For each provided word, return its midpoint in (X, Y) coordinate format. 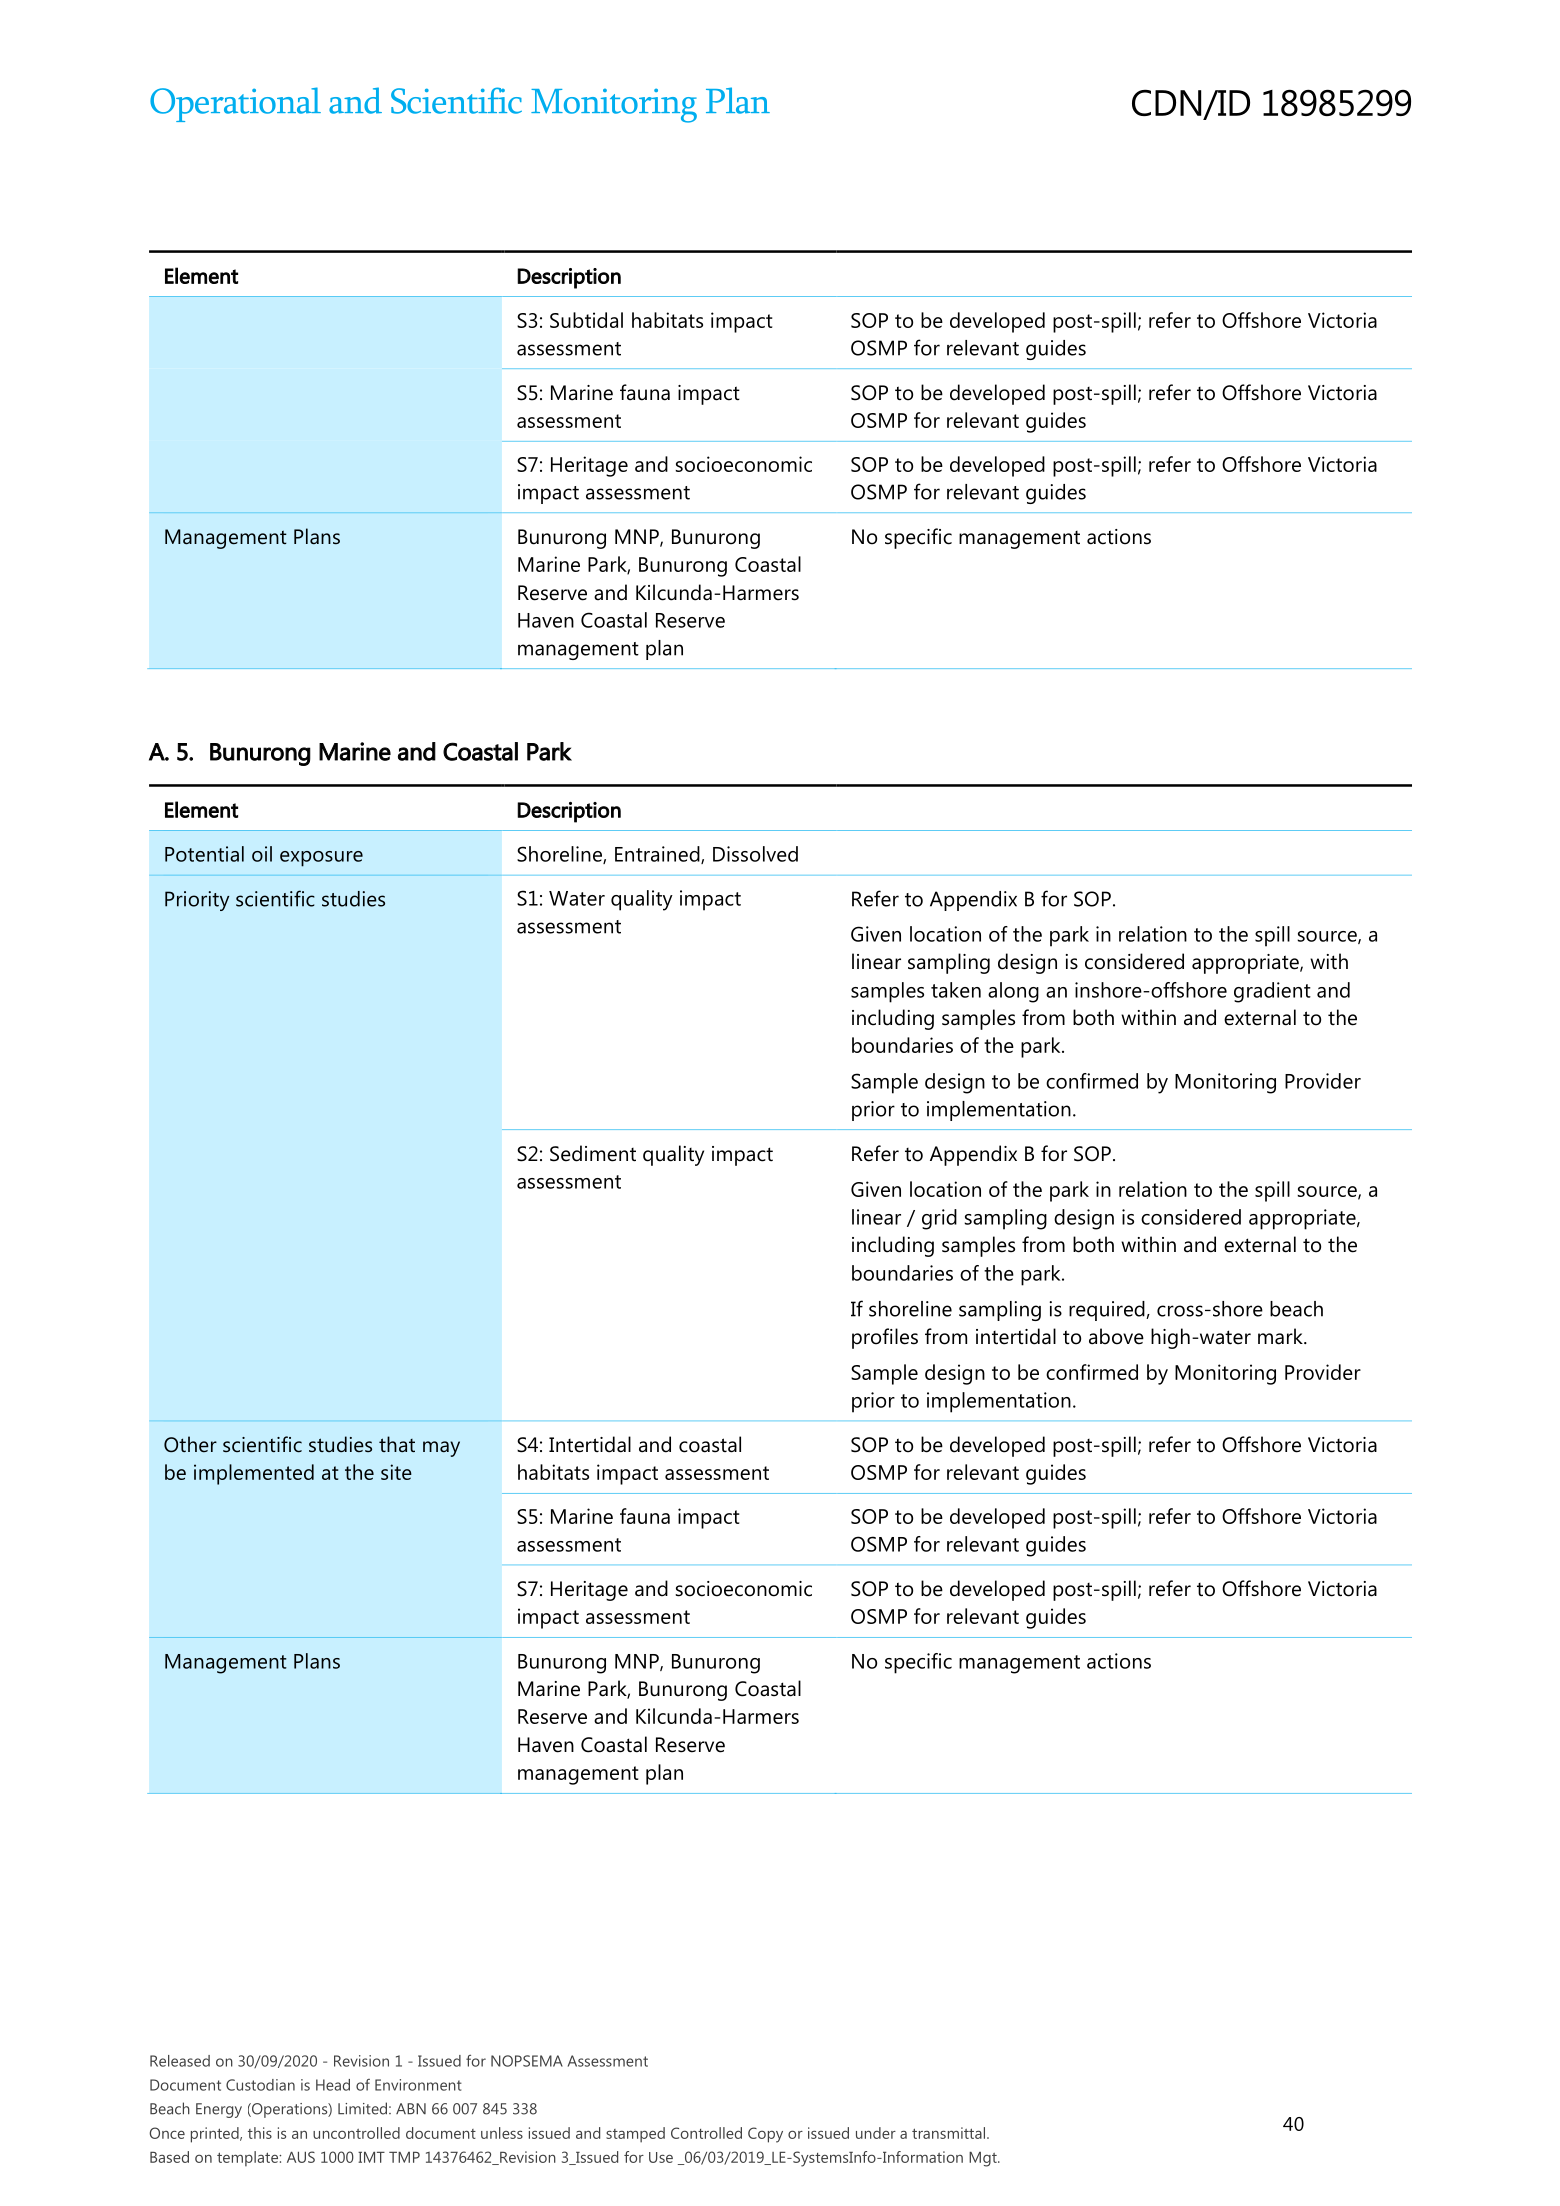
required (1108, 1311)
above (1116, 1336)
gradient (1272, 992)
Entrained (658, 855)
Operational (235, 104)
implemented (254, 1474)
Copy (765, 2135)
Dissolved (755, 854)
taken (956, 990)
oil (262, 854)
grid (939, 1219)
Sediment (593, 1153)
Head (333, 2085)
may (441, 1449)
